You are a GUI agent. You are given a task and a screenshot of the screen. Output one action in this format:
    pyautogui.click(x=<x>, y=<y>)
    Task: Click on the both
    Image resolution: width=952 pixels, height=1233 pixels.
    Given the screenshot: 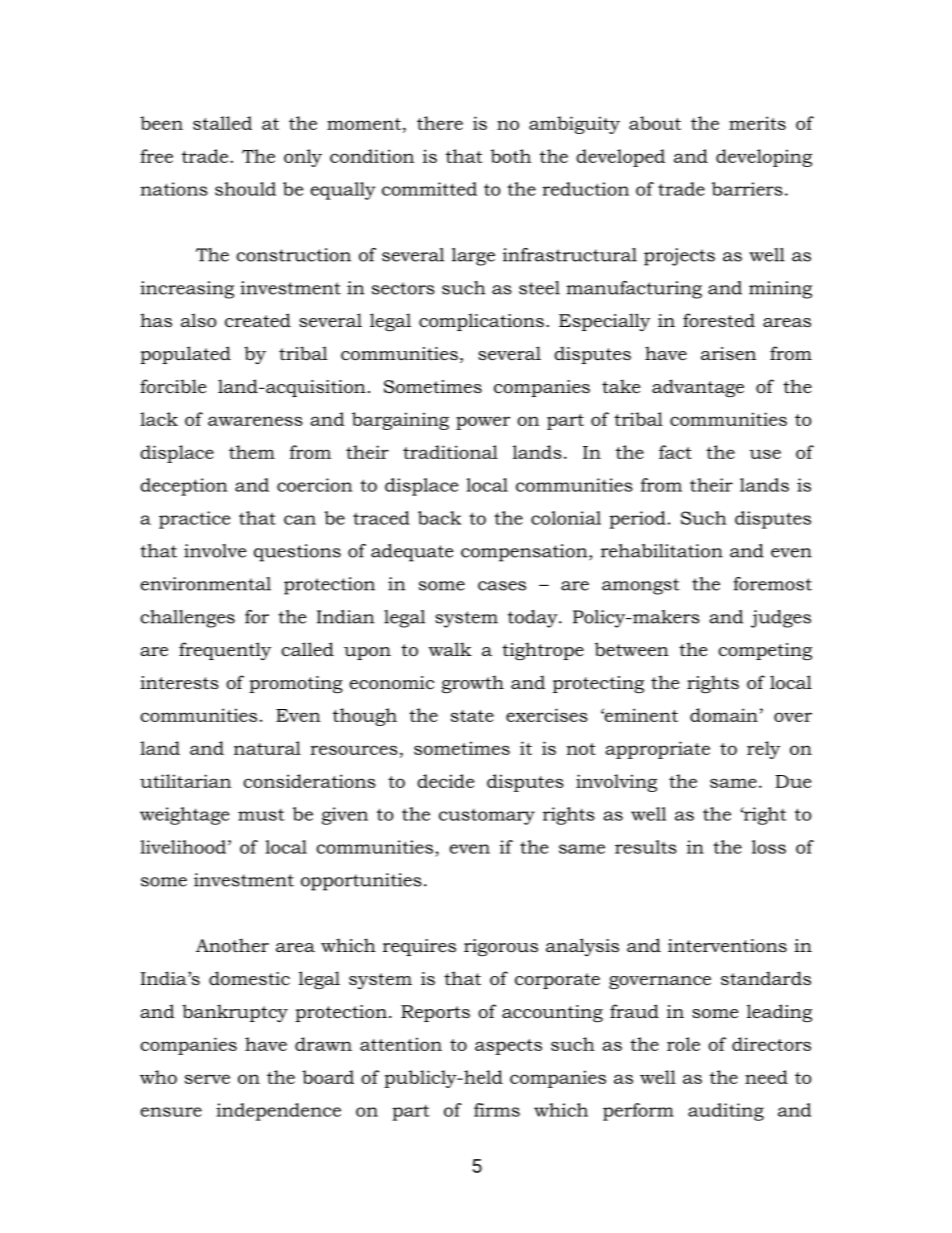 What is the action you would take?
    pyautogui.click(x=511, y=156)
